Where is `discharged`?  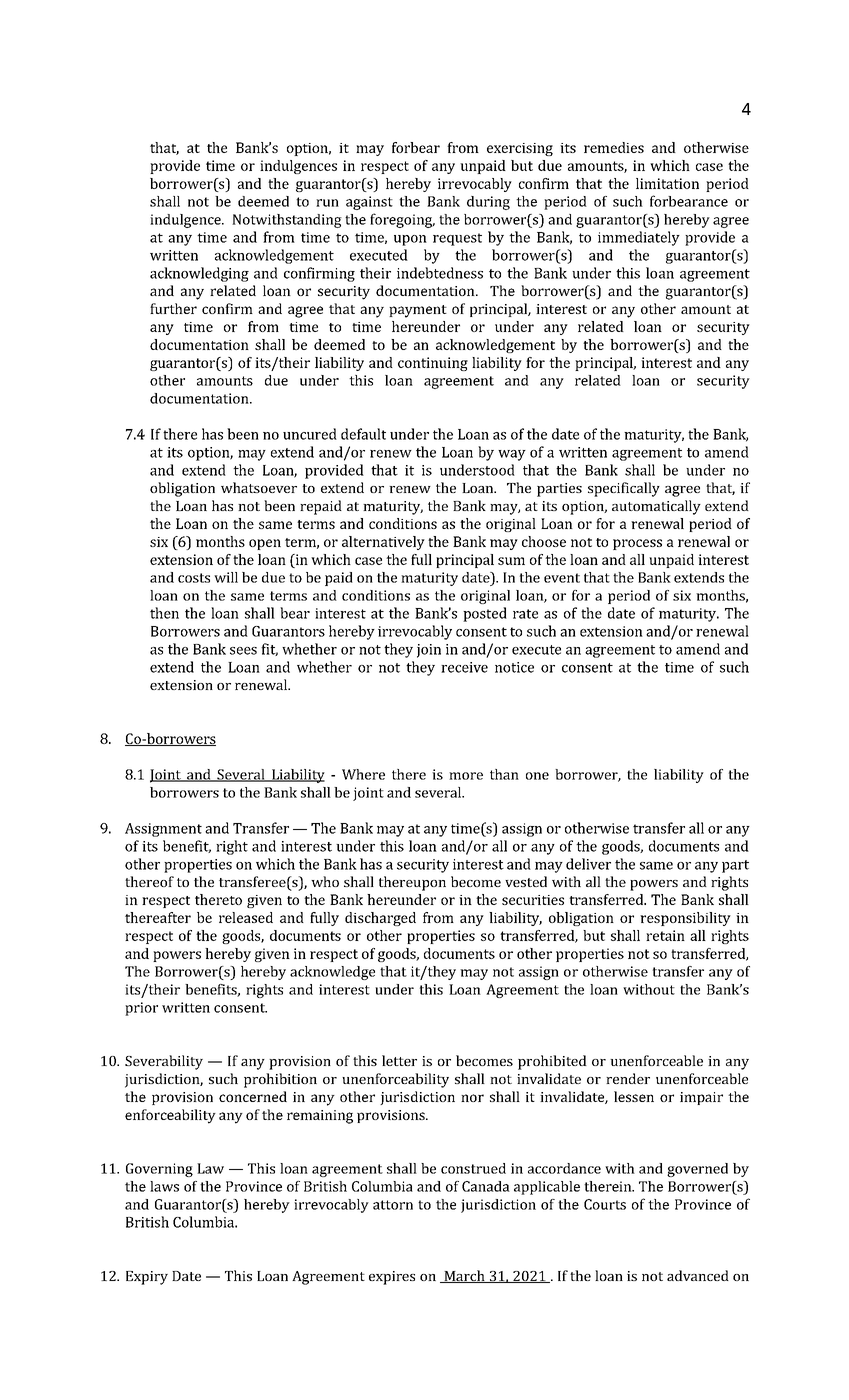
discharged is located at coordinates (380, 919).
